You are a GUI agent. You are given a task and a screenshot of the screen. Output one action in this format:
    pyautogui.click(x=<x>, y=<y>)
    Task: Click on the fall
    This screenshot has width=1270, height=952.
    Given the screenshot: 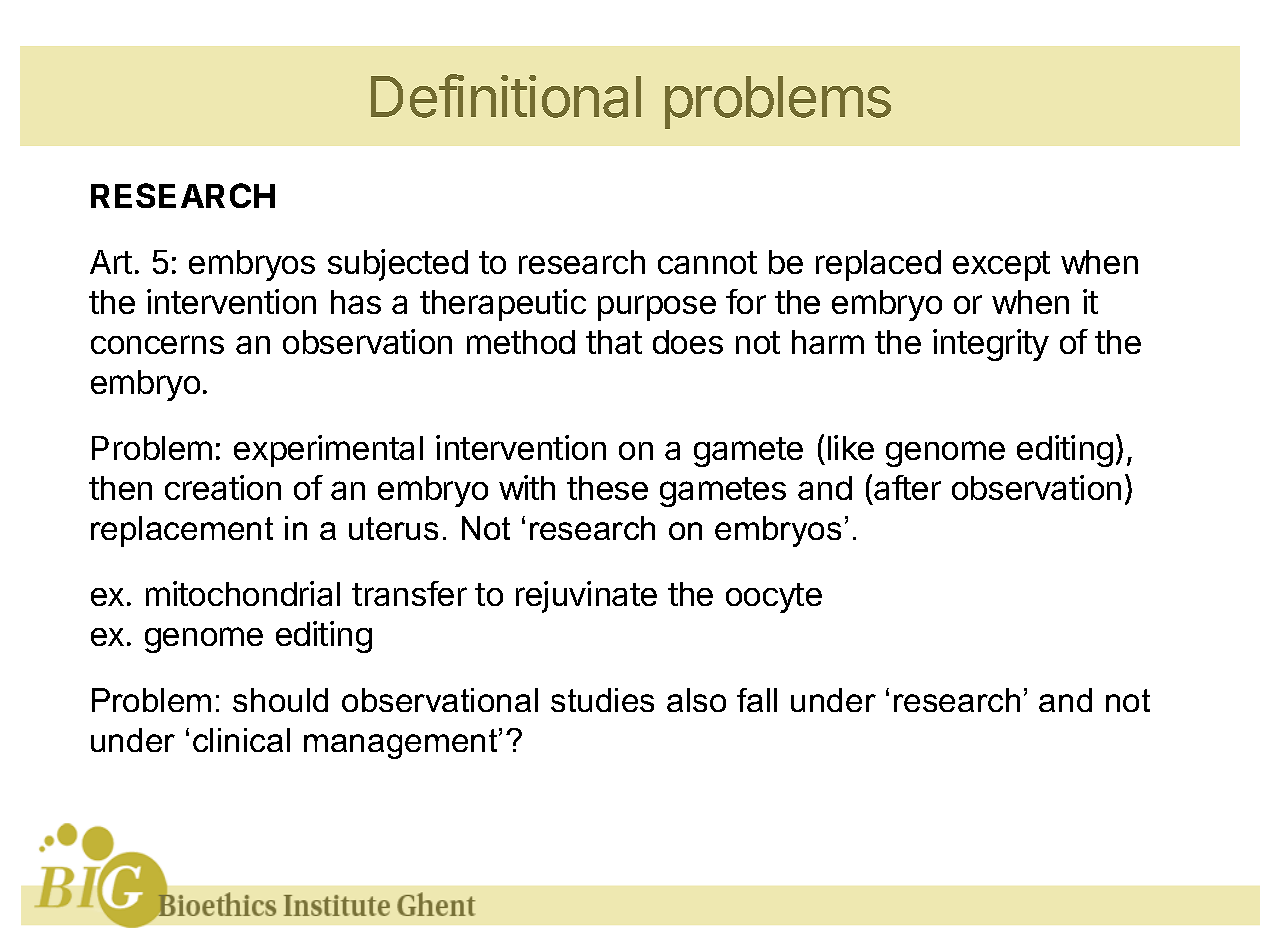 What is the action you would take?
    pyautogui.click(x=757, y=700)
